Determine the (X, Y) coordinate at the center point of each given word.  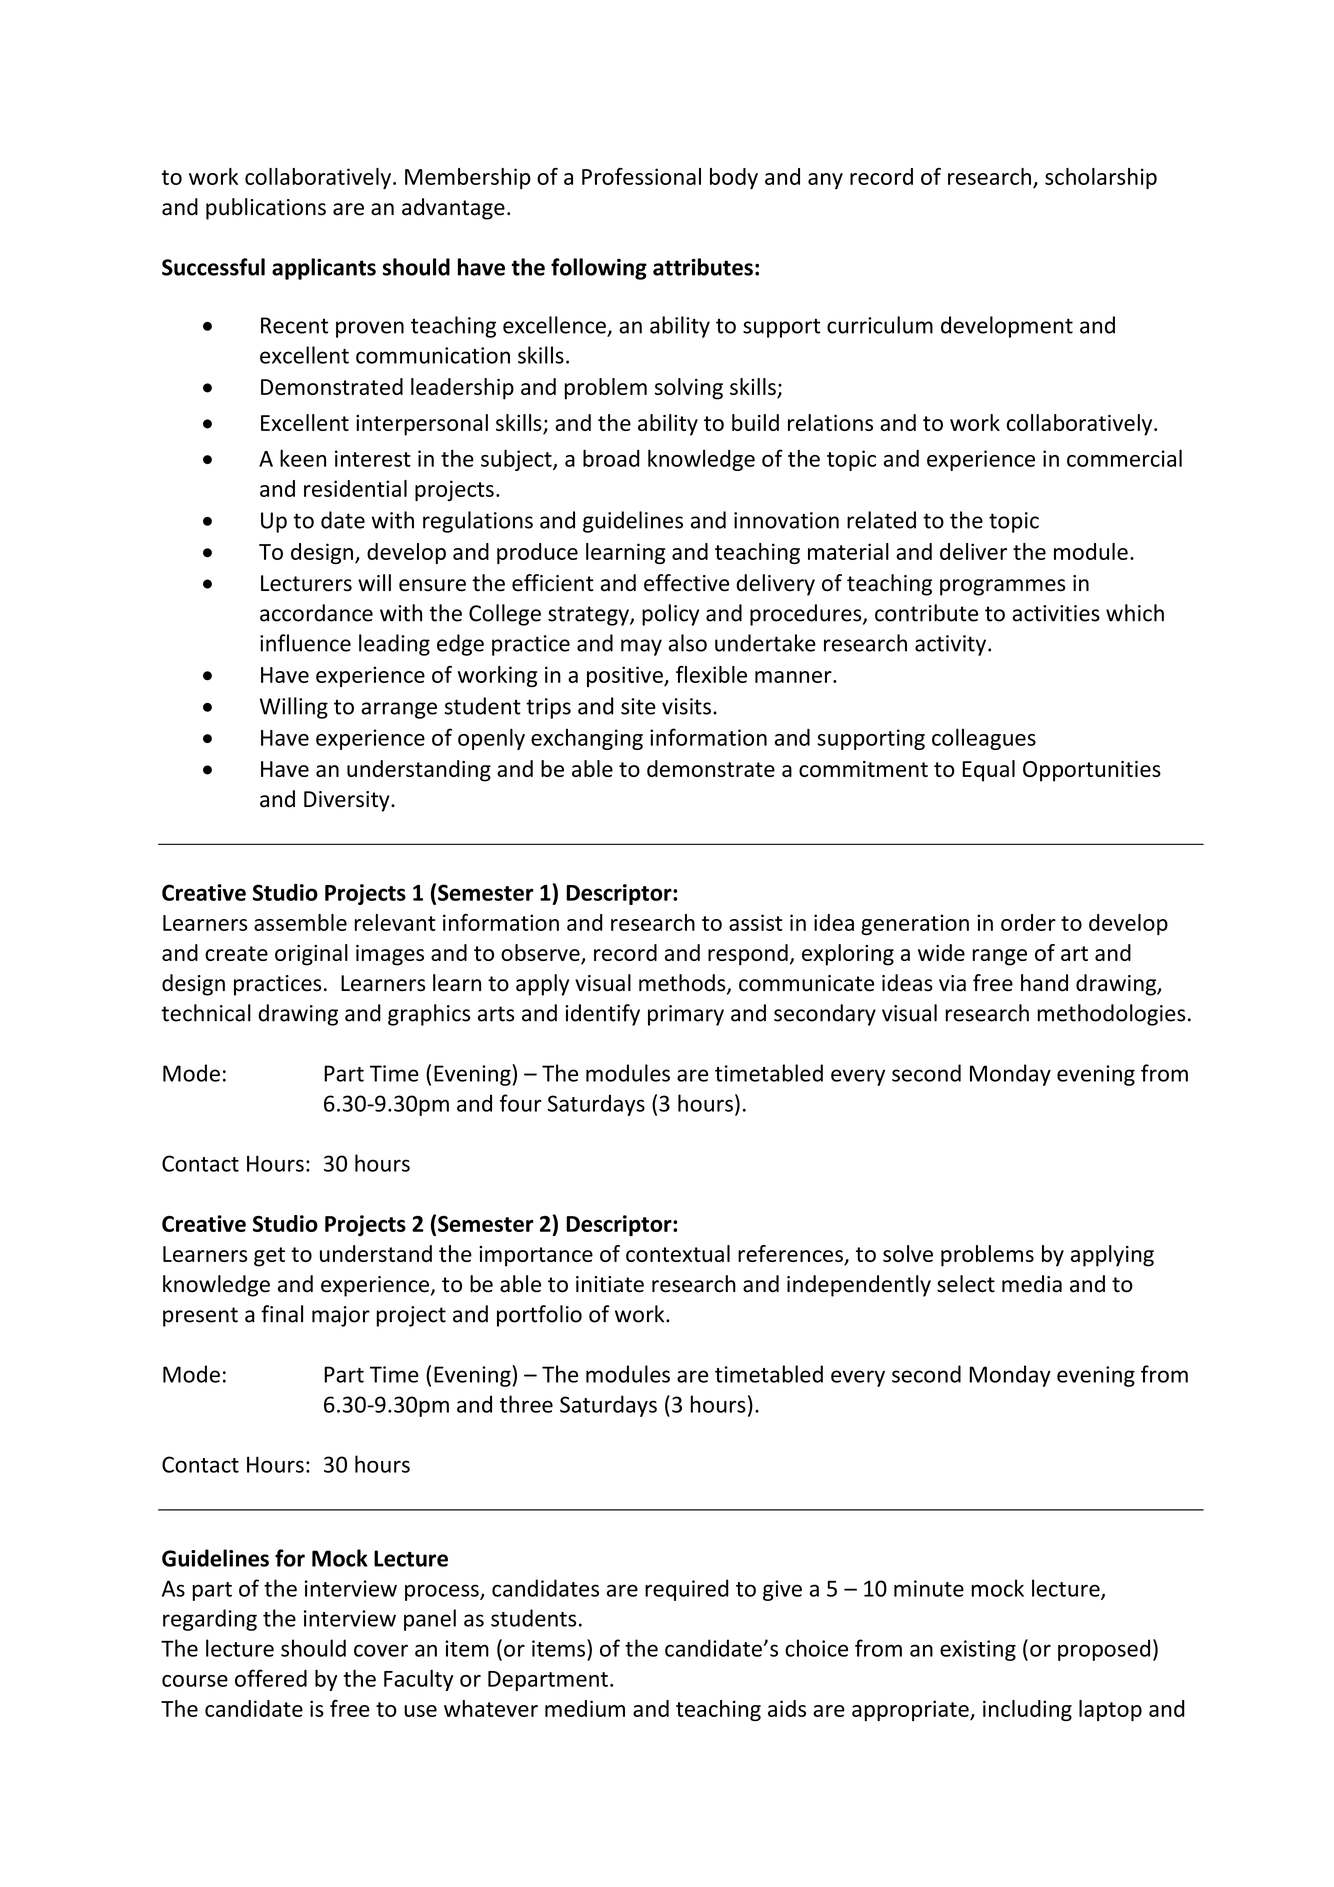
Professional (641, 176)
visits (686, 706)
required (687, 1590)
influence (305, 643)
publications (266, 209)
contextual (678, 1253)
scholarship (1101, 178)
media (1032, 1284)
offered (271, 1678)
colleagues (984, 739)
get (269, 1257)
